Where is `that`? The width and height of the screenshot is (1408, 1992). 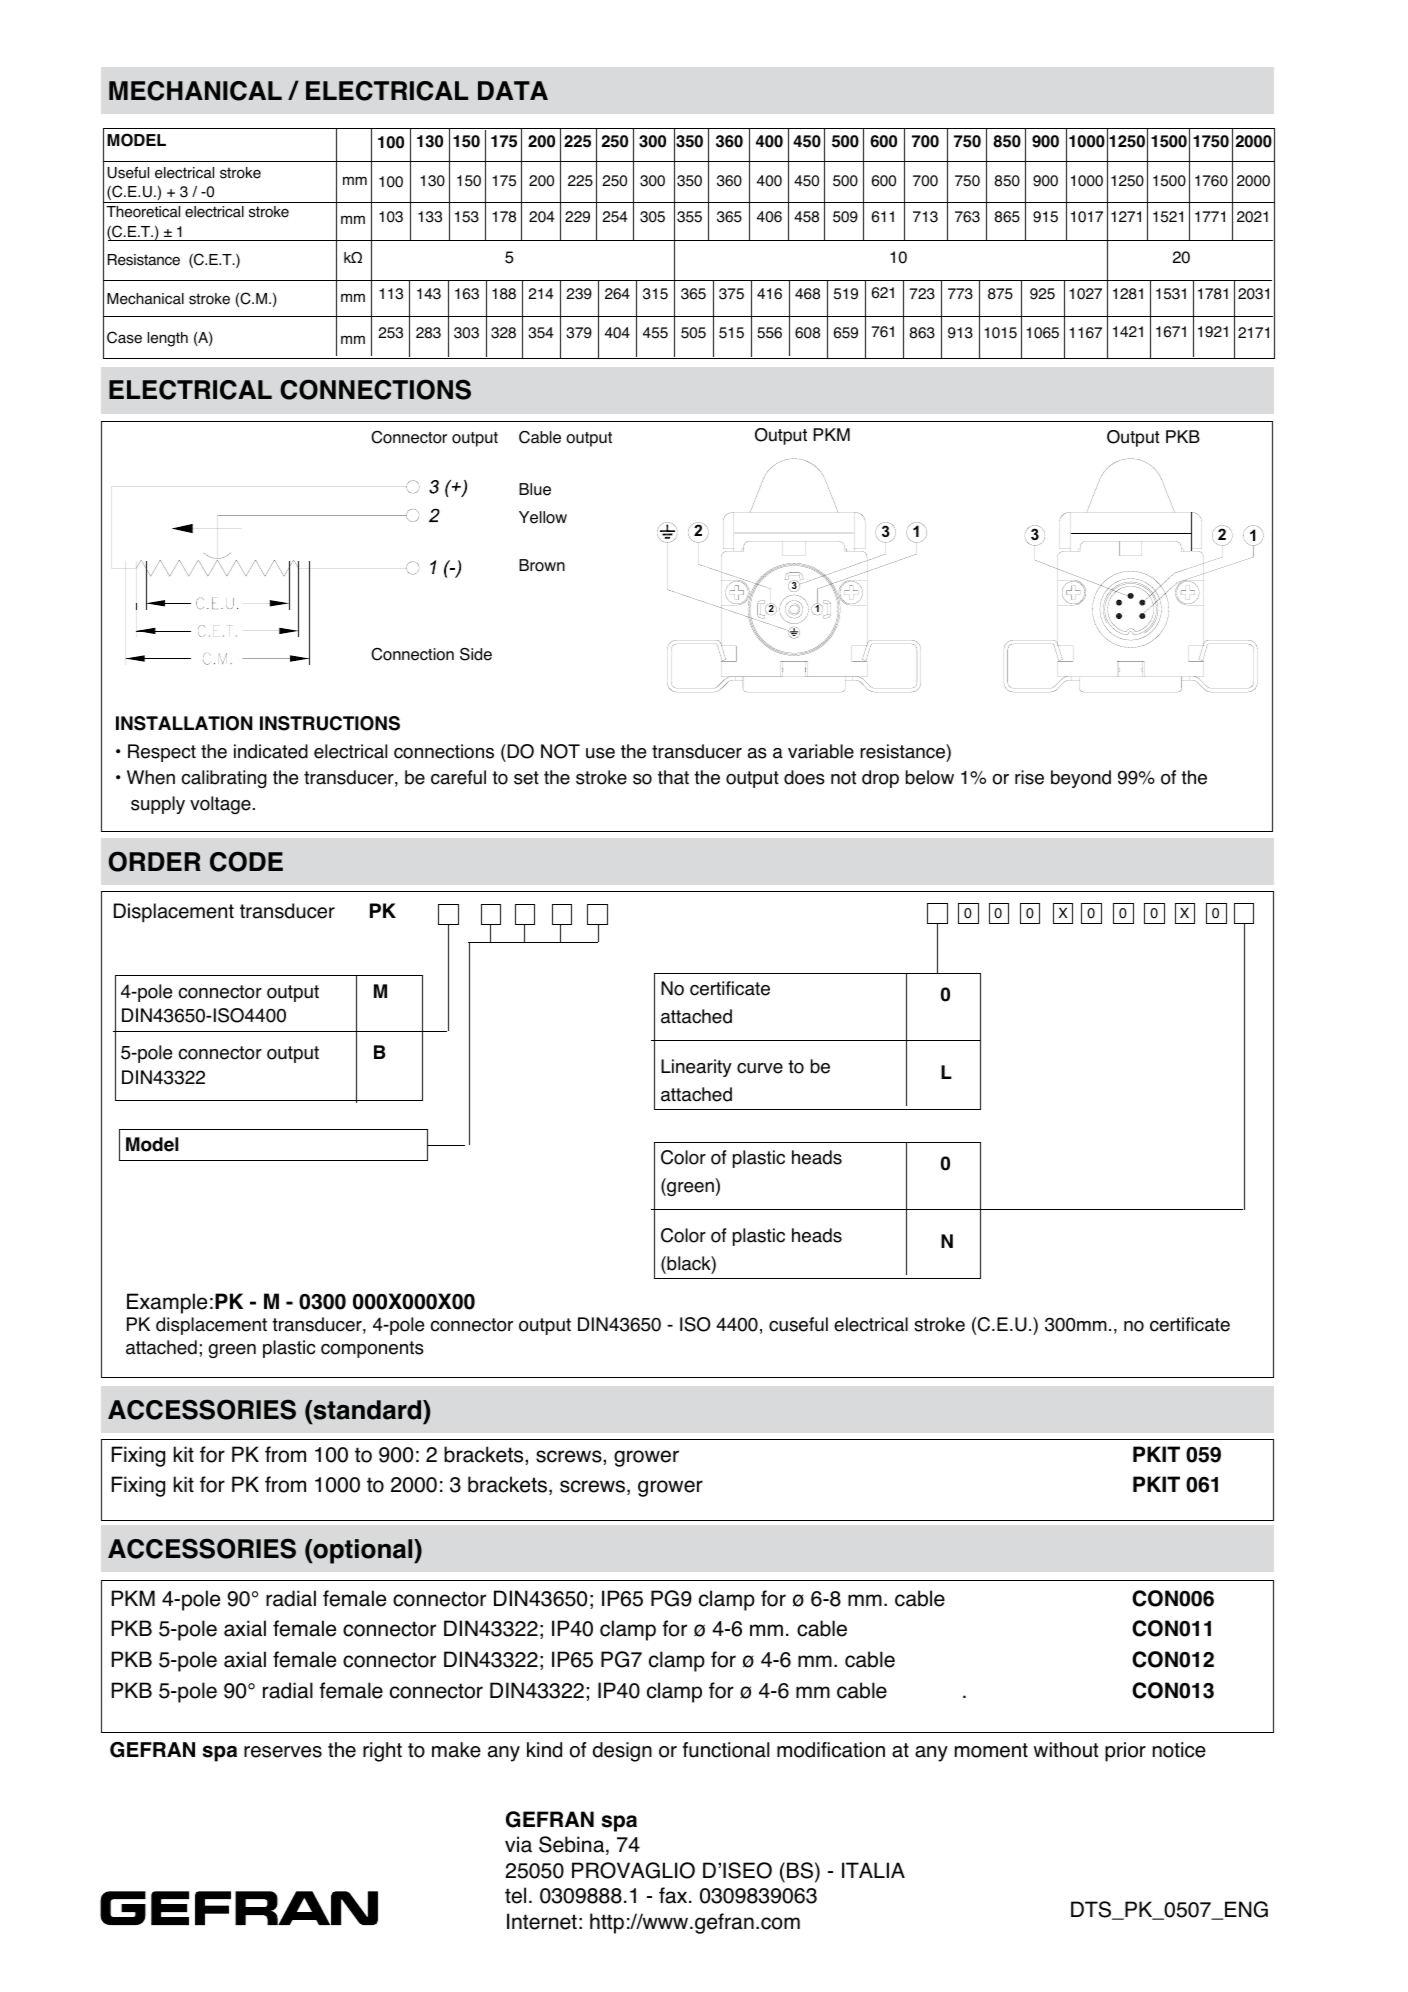
that is located at coordinates (673, 777).
